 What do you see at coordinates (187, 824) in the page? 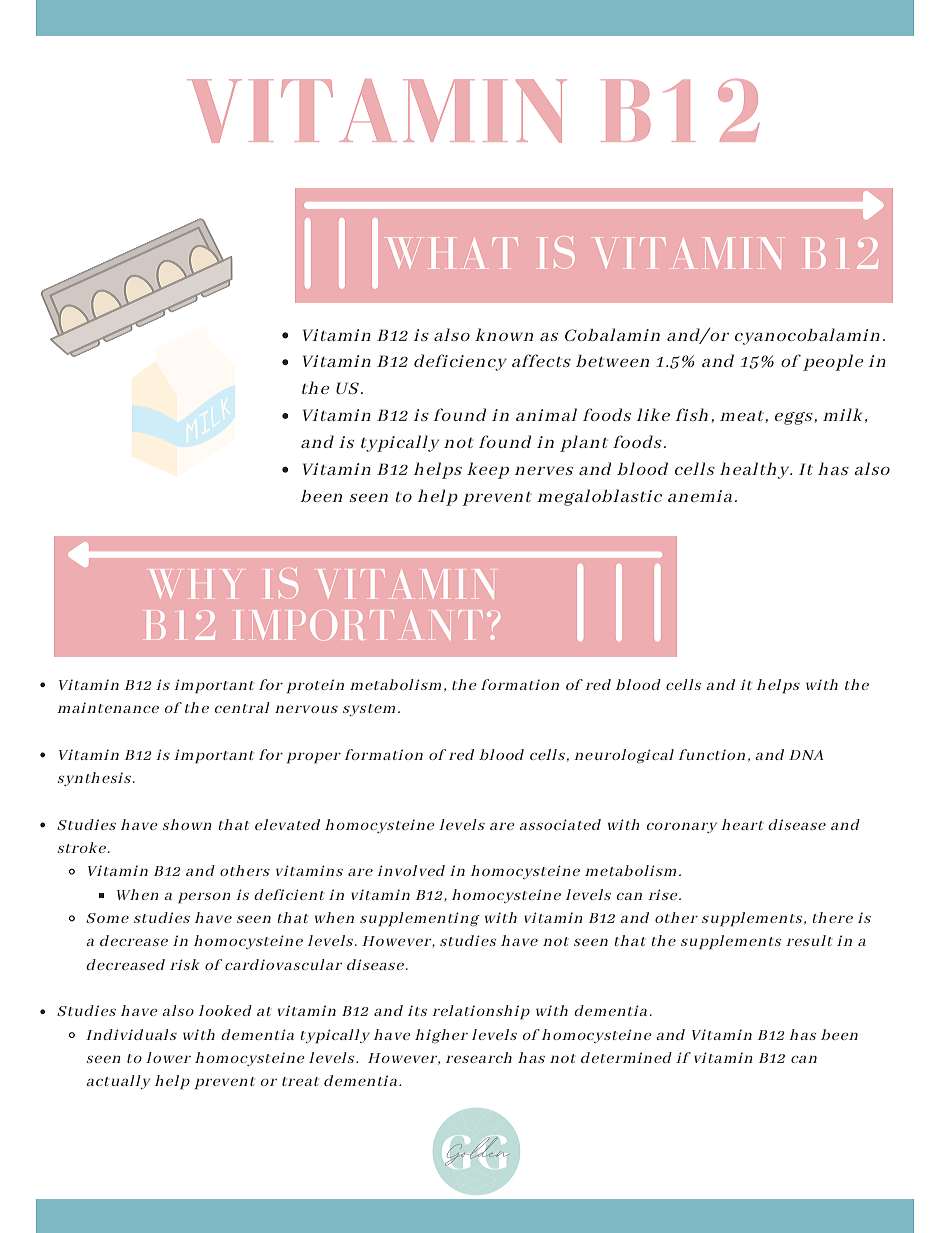
I see `shown` at bounding box center [187, 824].
